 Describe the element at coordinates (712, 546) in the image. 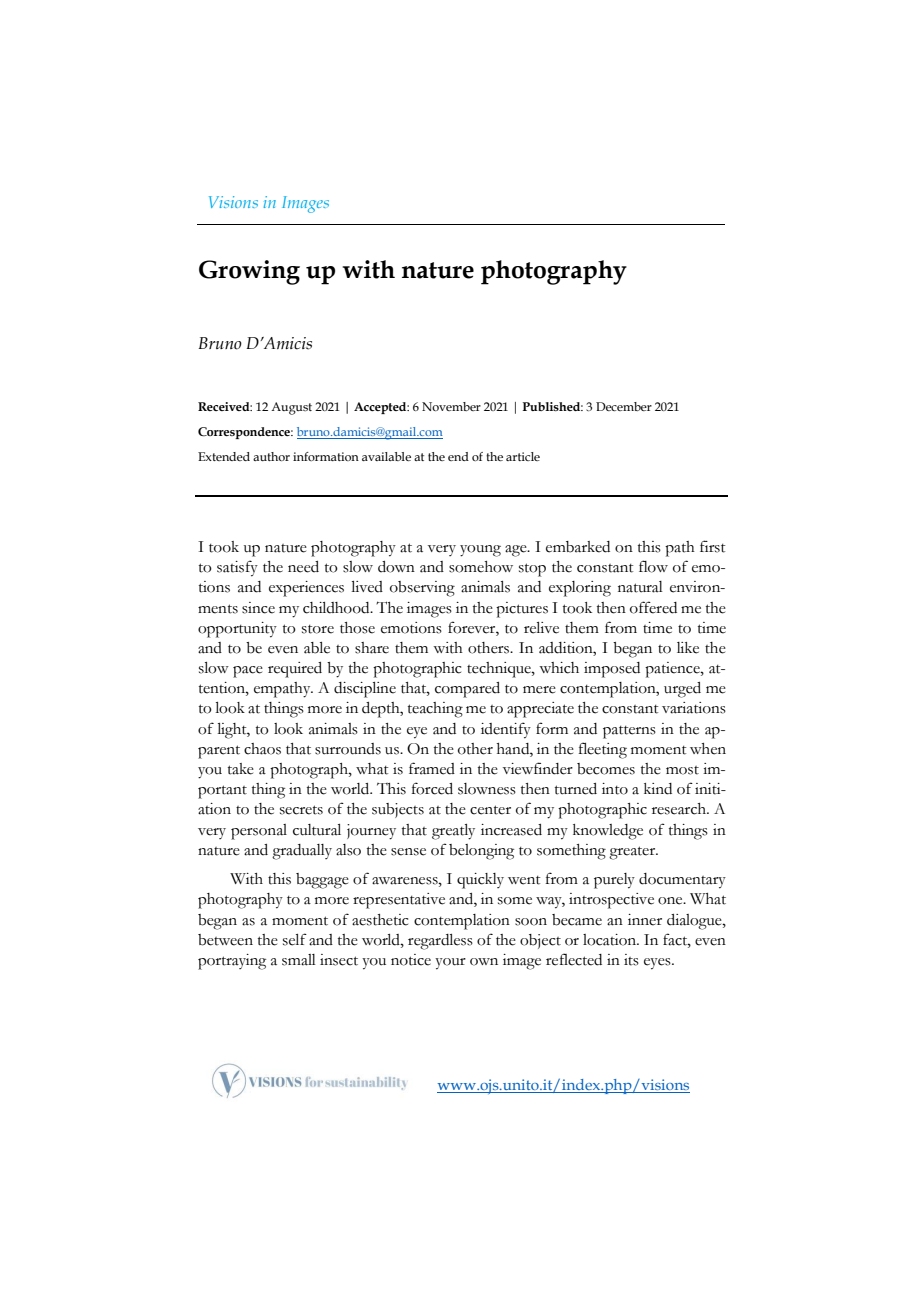

I see `first` at that location.
